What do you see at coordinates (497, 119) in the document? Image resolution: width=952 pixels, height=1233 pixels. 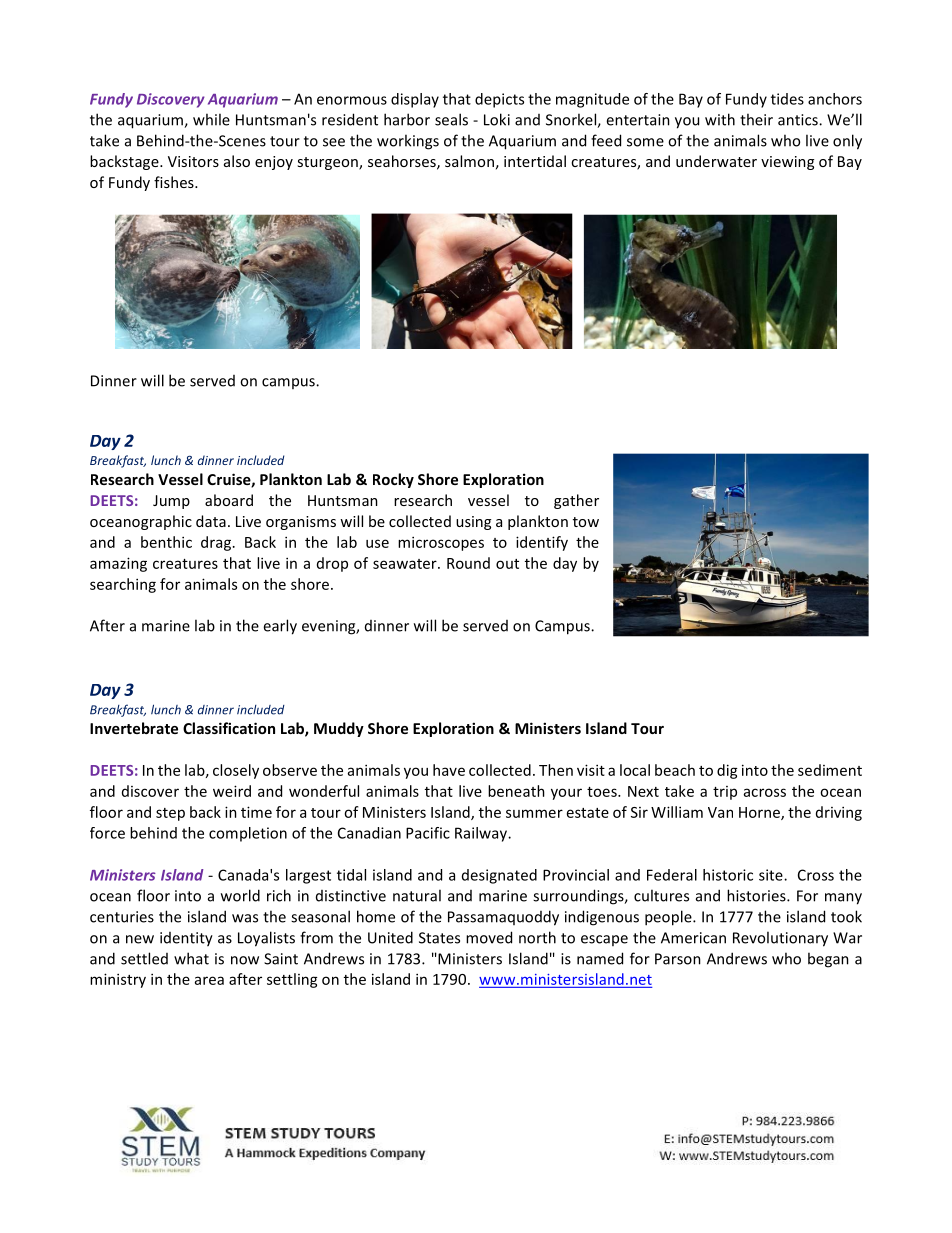 I see `Loki` at bounding box center [497, 119].
